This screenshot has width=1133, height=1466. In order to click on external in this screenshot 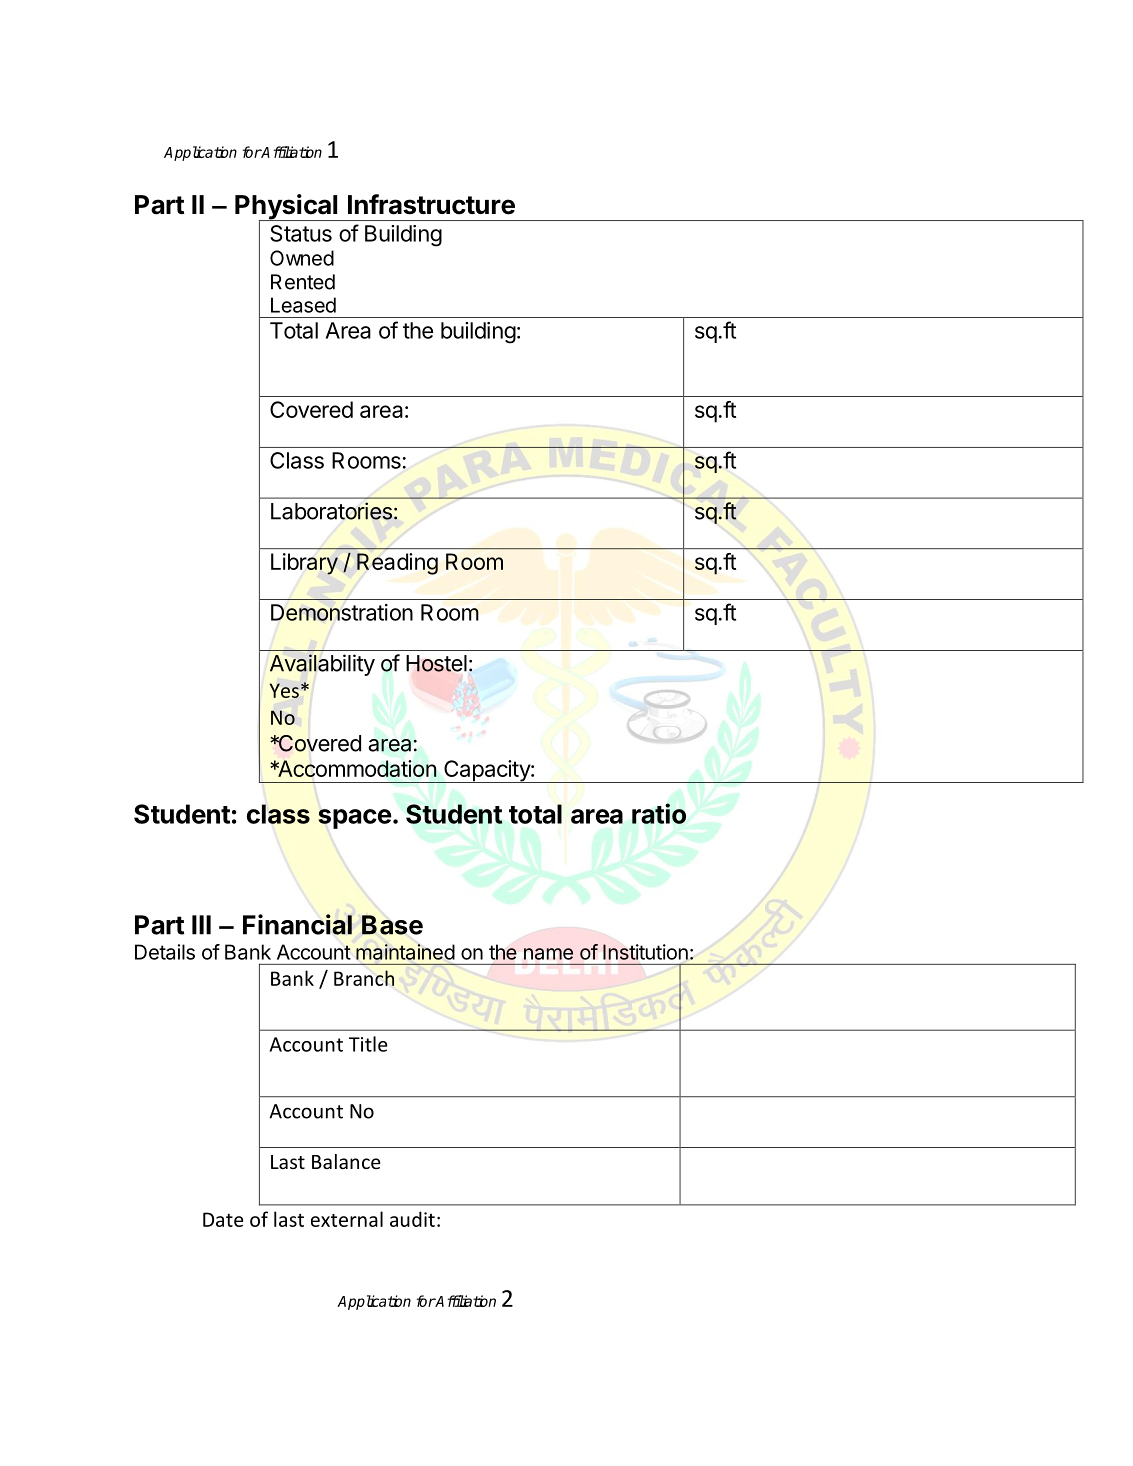, I will do `click(347, 1219)`.
